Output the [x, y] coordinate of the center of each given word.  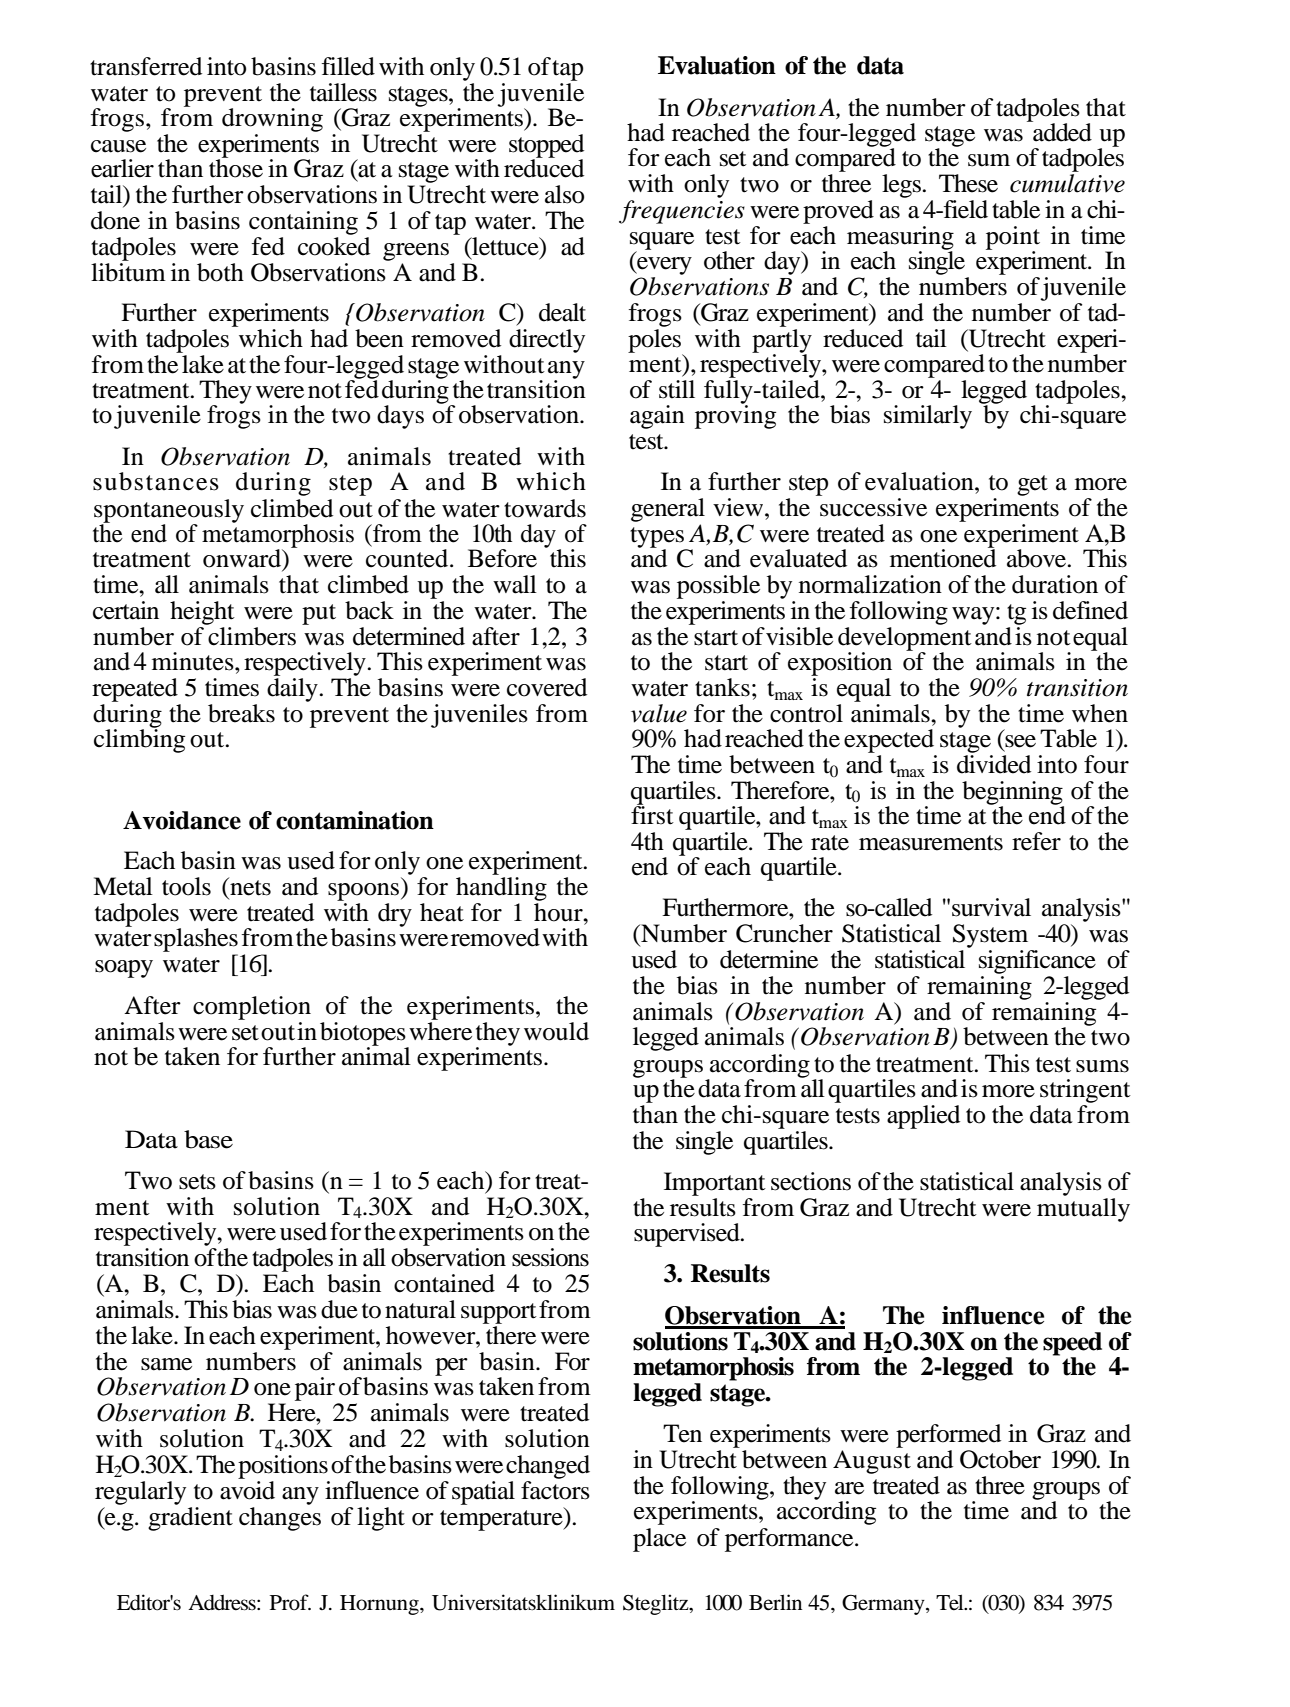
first [652, 814]
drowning [272, 121]
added [1061, 131]
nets [249, 886]
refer [1036, 841]
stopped [546, 147]
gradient [190, 1519]
